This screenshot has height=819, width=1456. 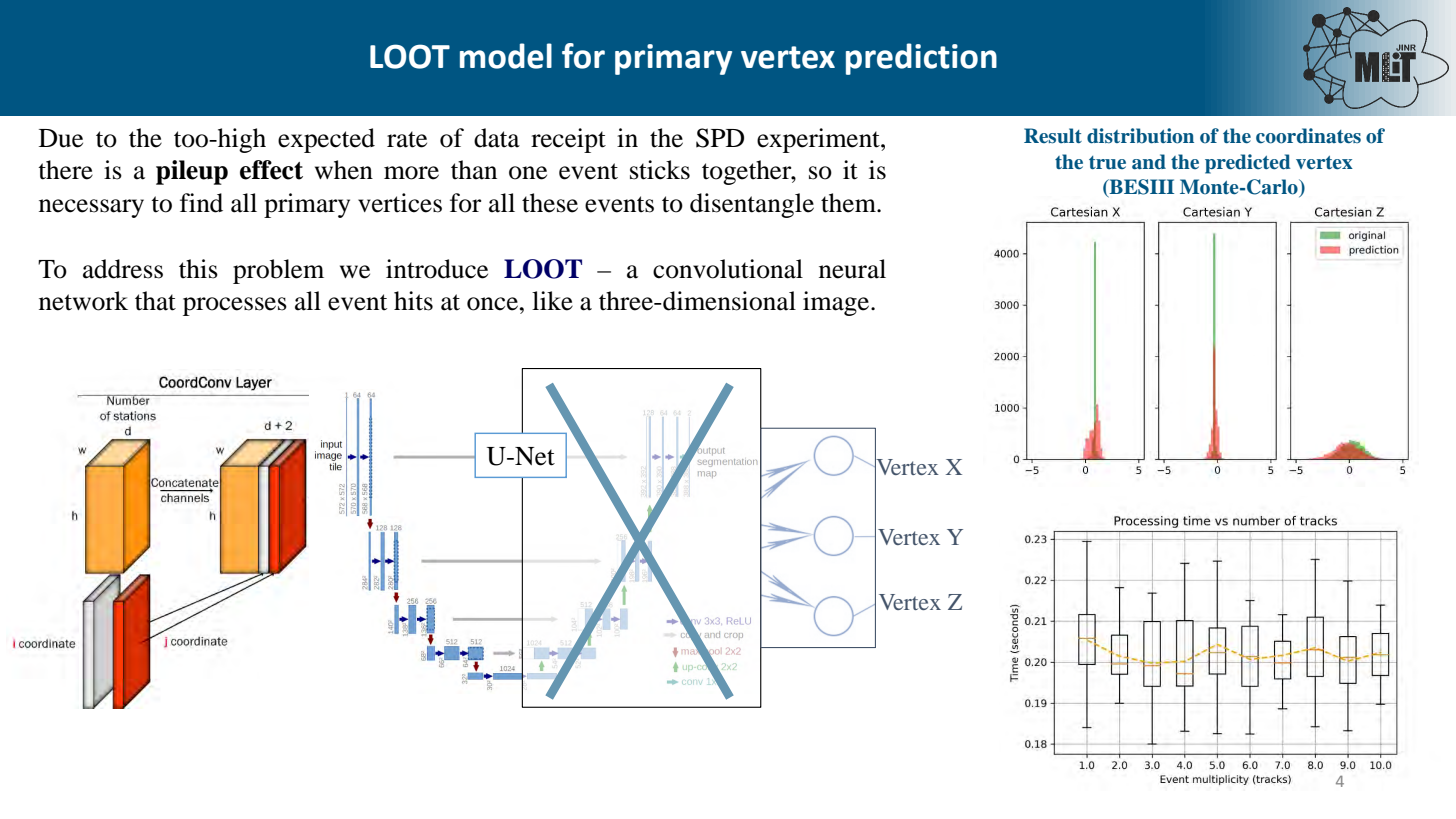 I want to click on that, so click(x=155, y=301).
